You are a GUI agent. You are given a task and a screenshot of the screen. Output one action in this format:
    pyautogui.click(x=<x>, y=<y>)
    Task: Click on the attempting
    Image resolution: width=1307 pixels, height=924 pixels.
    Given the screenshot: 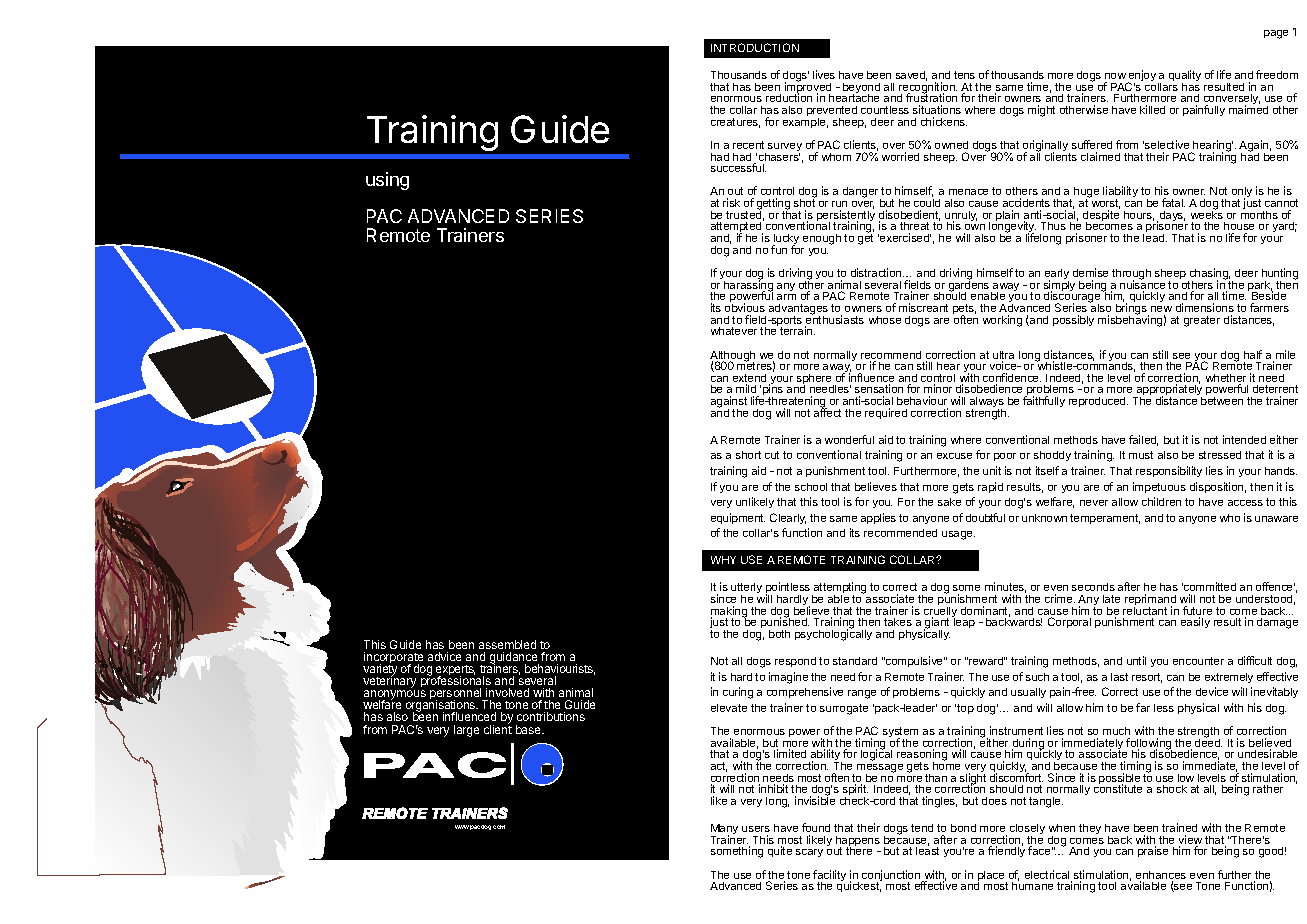 What is the action you would take?
    pyautogui.click(x=839, y=589)
